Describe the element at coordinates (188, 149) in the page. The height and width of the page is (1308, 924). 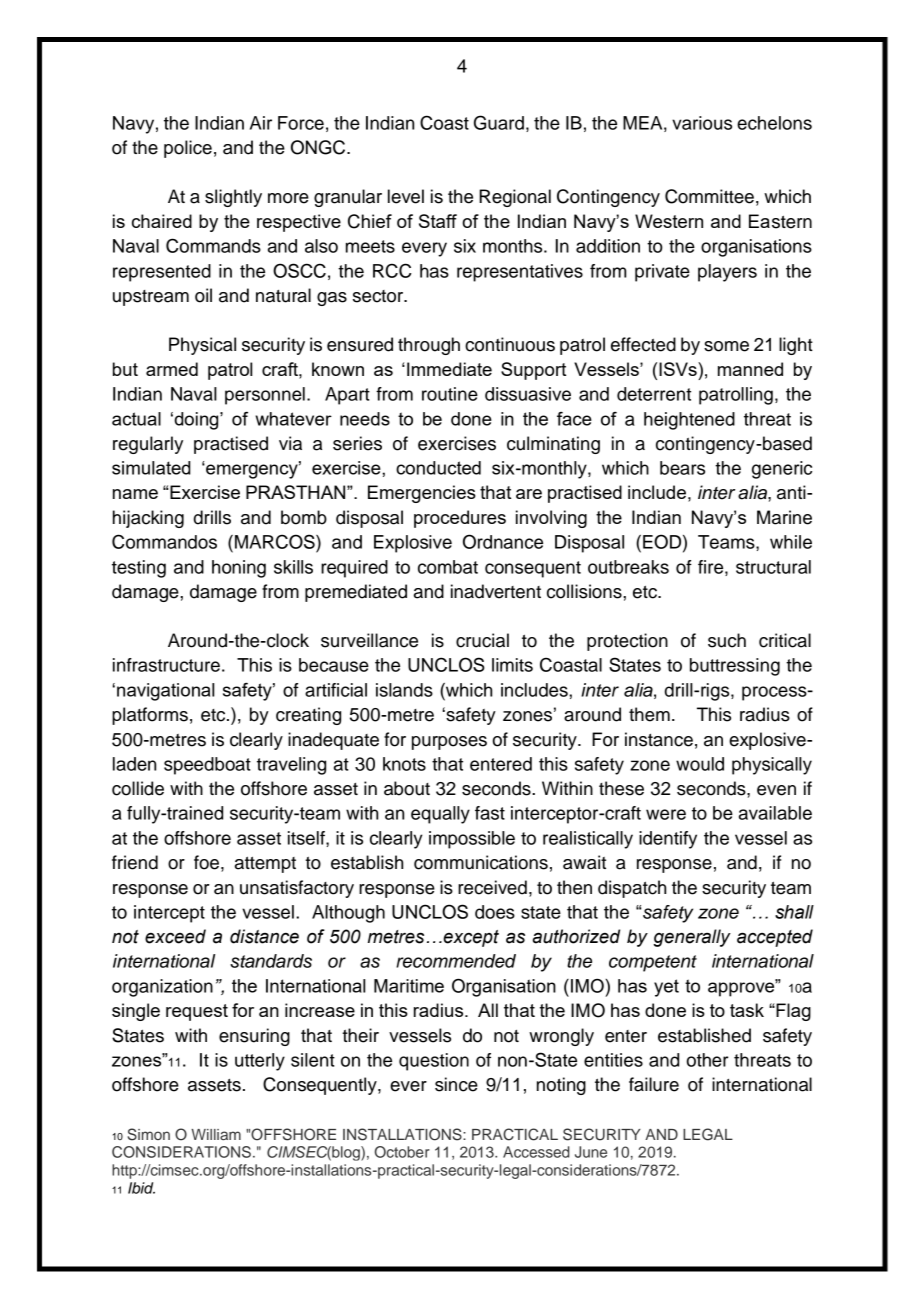
I see `police` at that location.
